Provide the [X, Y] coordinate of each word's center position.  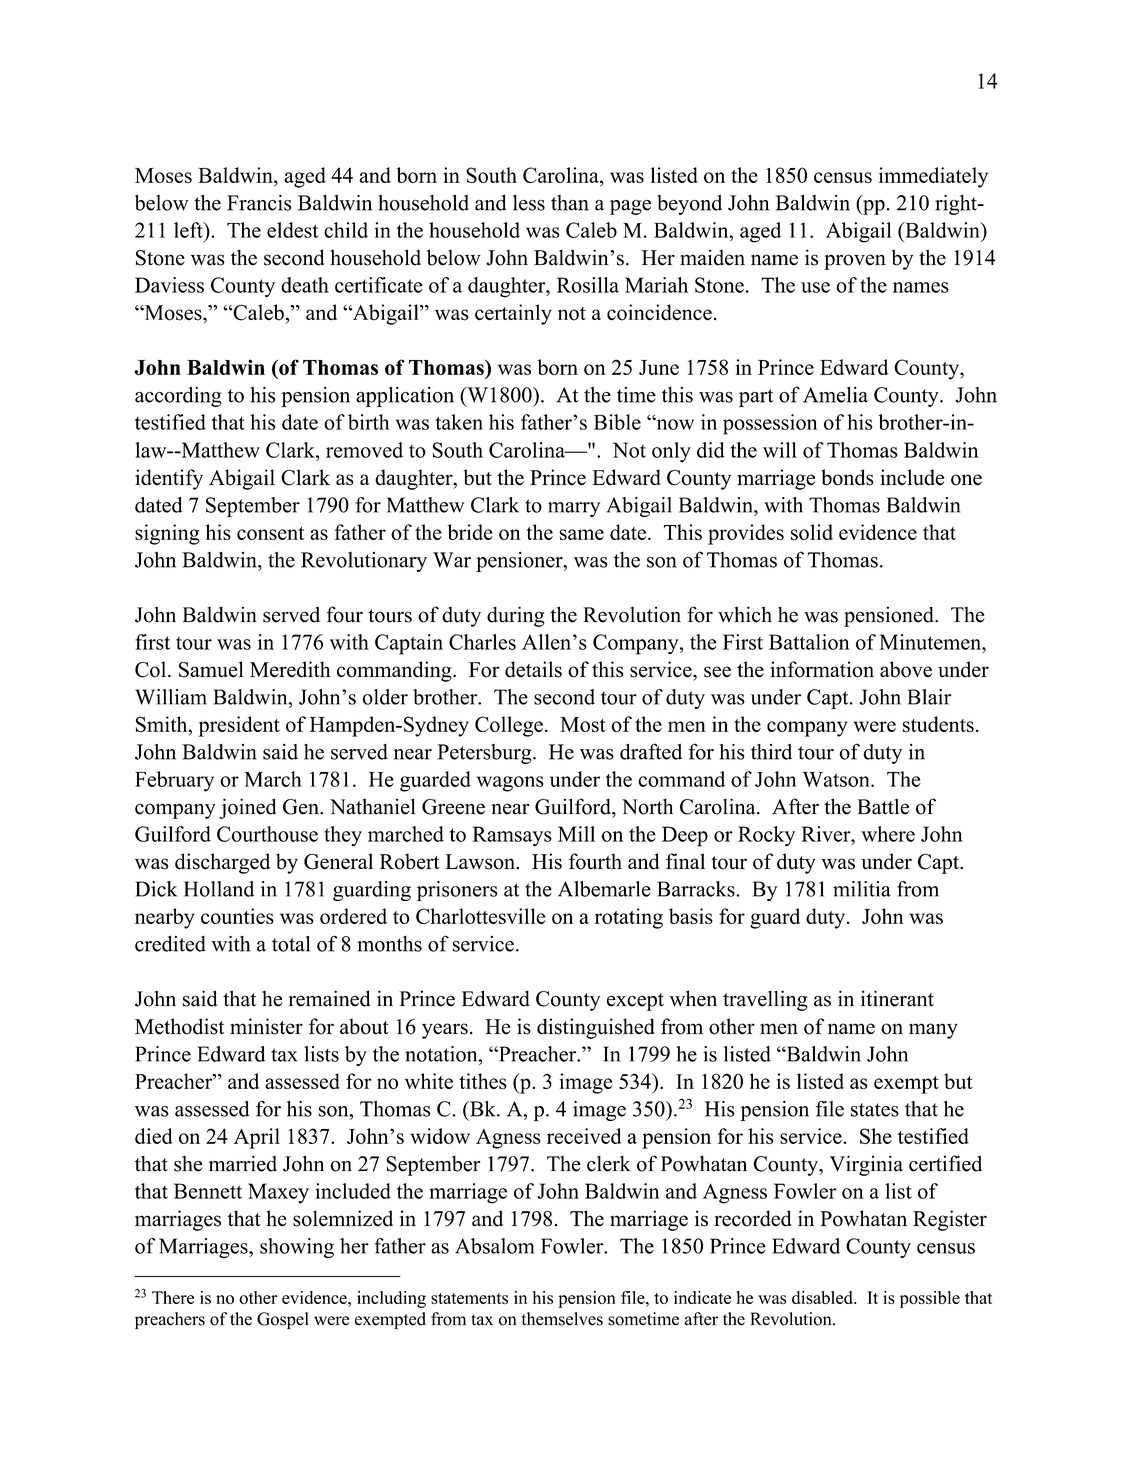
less [529, 203]
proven [855, 262]
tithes [483, 1081]
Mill [576, 834]
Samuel [211, 669]
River [827, 834]
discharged [222, 863]
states [875, 1110]
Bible [617, 422]
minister [266, 1026]
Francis [259, 203]
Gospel [282, 1320]
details [533, 669]
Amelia [835, 394]
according [178, 396]
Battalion [809, 642]
